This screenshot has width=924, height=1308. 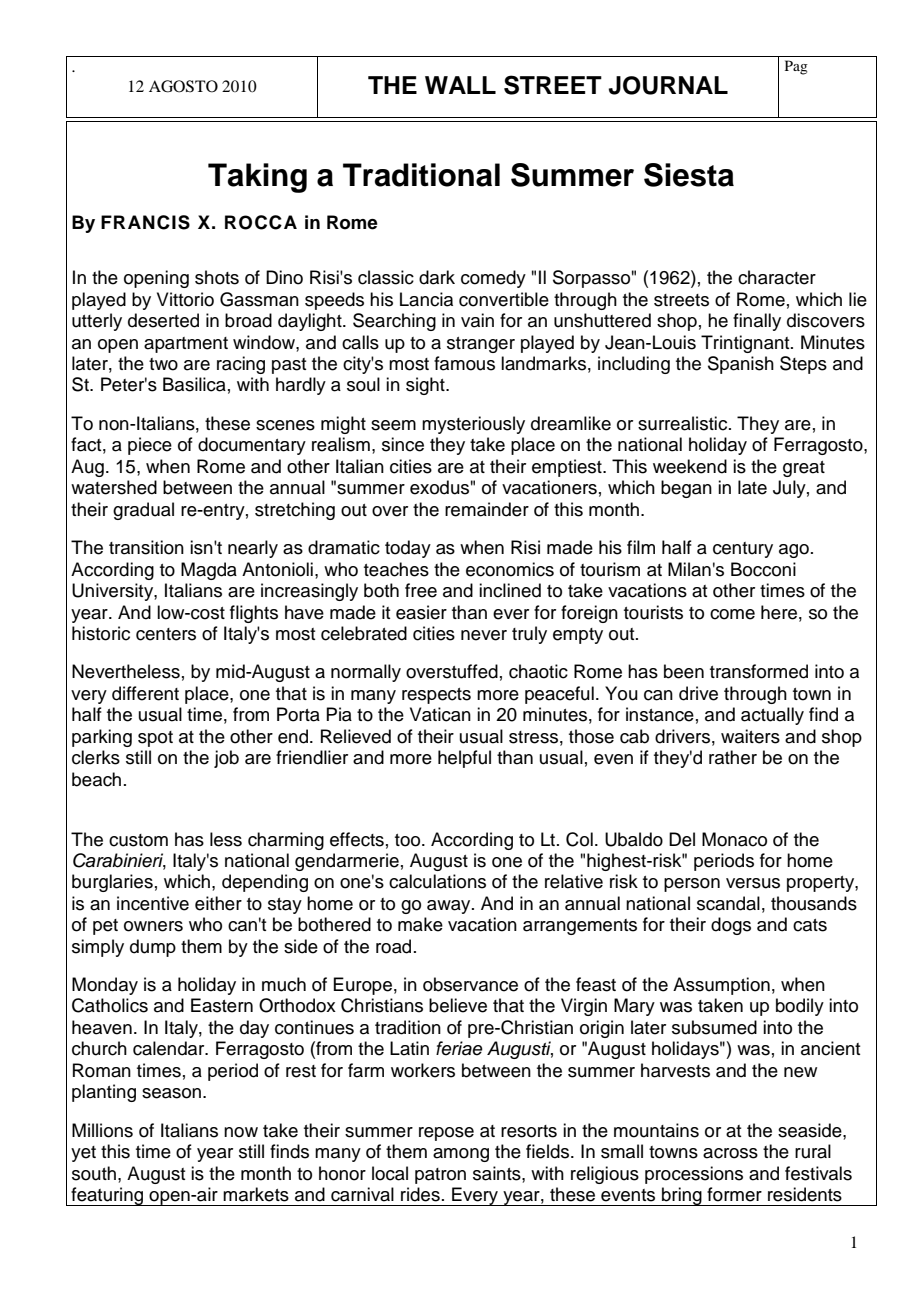 I want to click on among, so click(x=461, y=1155).
